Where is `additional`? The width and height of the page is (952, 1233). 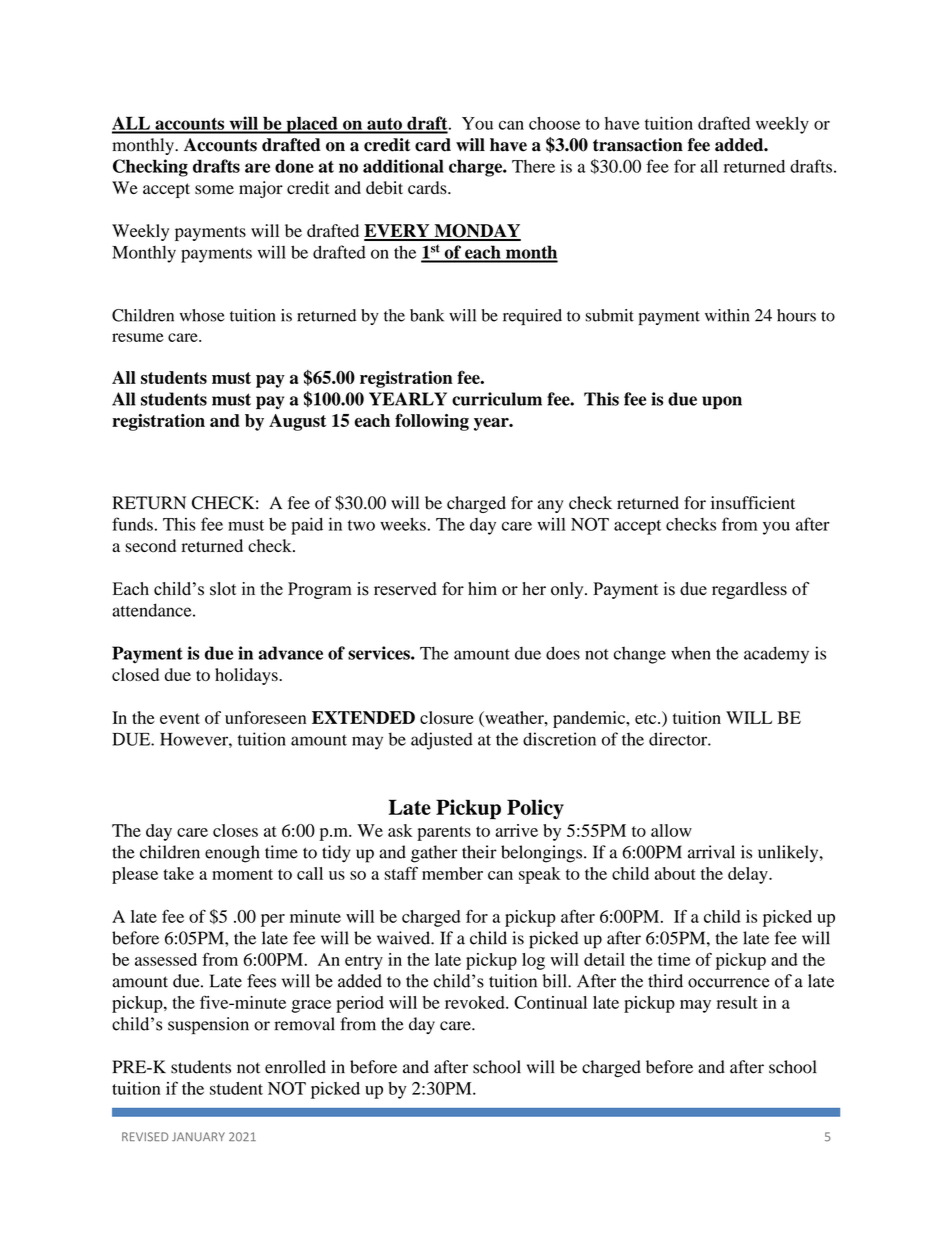 additional is located at coordinates (403, 166).
